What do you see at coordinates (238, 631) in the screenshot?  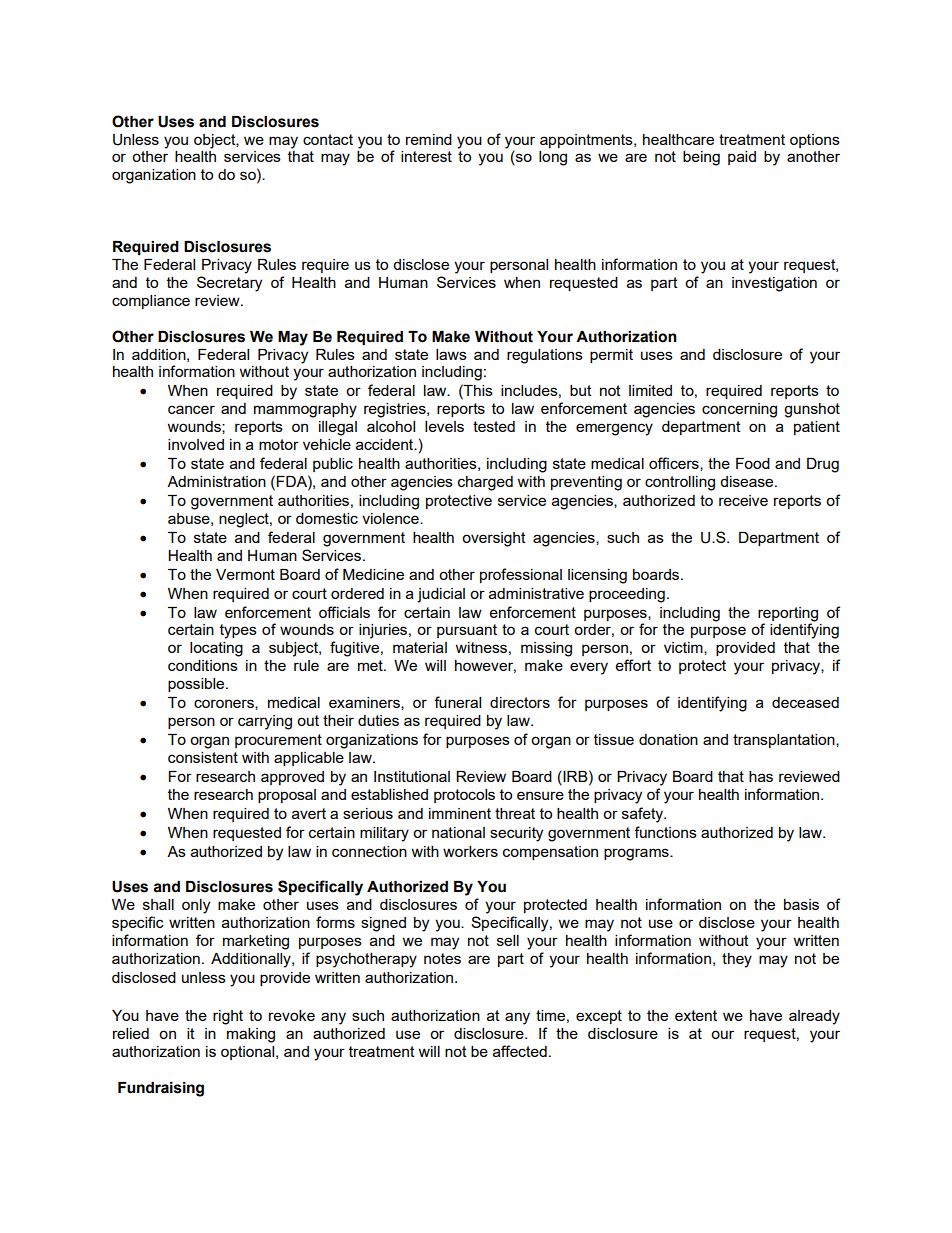 I see `types` at bounding box center [238, 631].
